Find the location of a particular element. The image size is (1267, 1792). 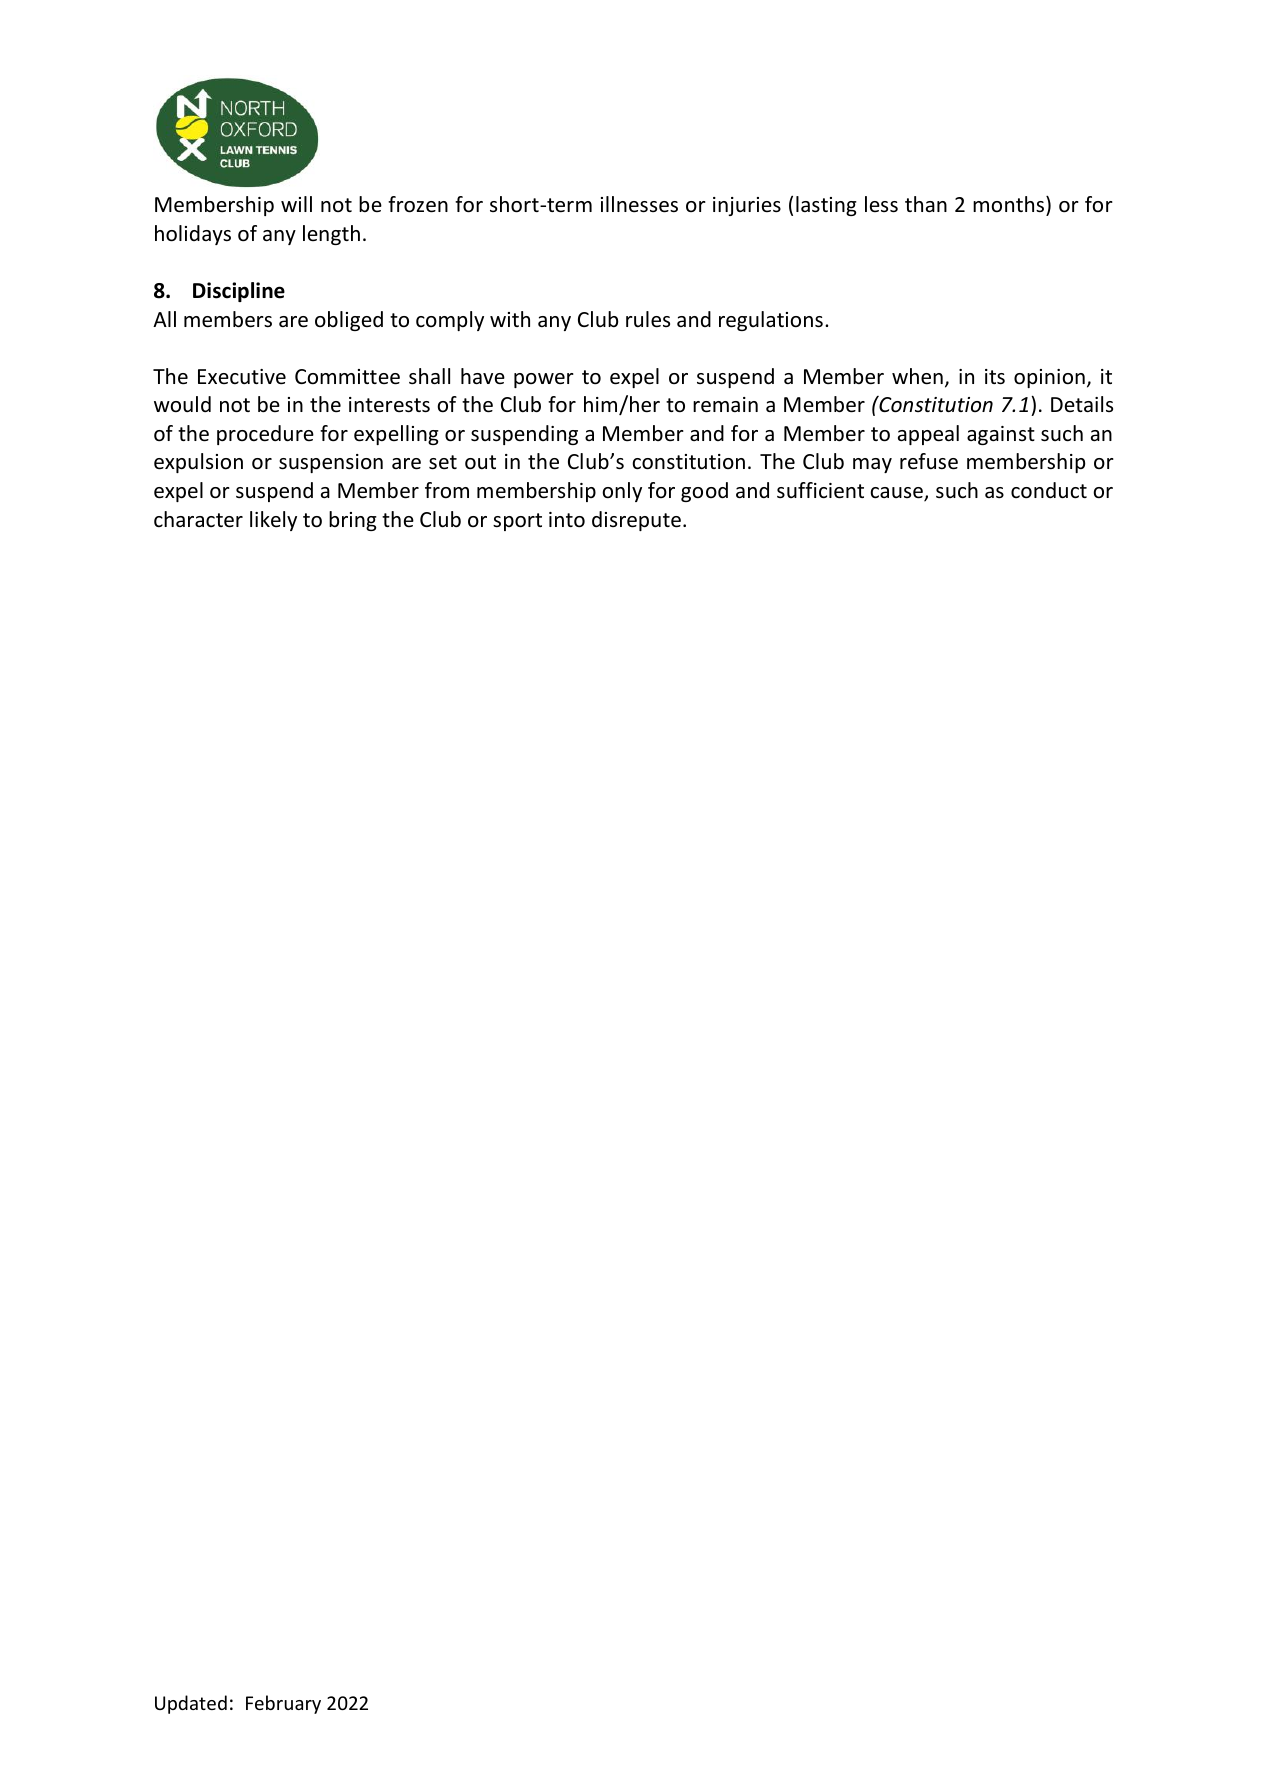

months is located at coordinates (1010, 204).
